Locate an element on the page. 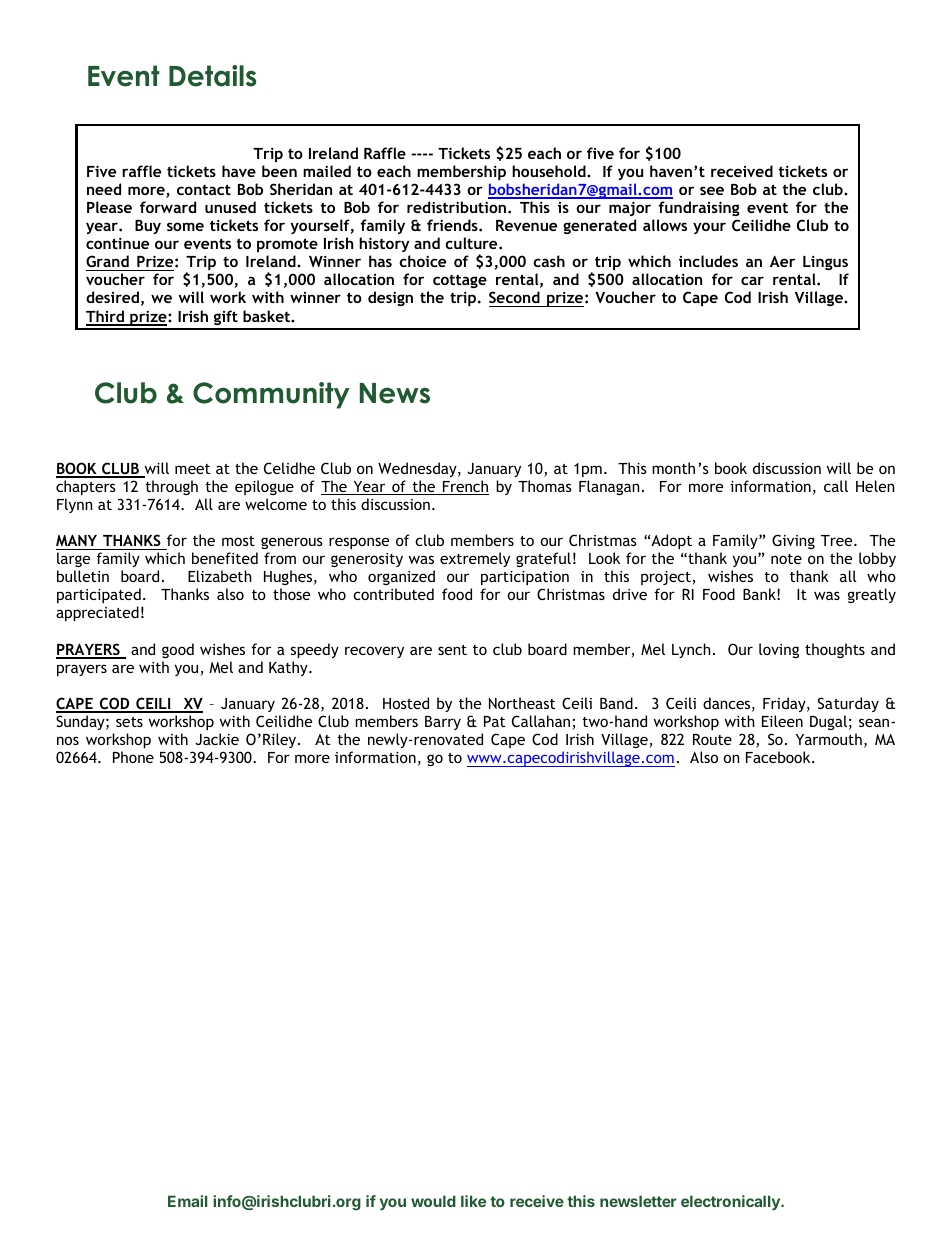  Details is located at coordinates (212, 76).
